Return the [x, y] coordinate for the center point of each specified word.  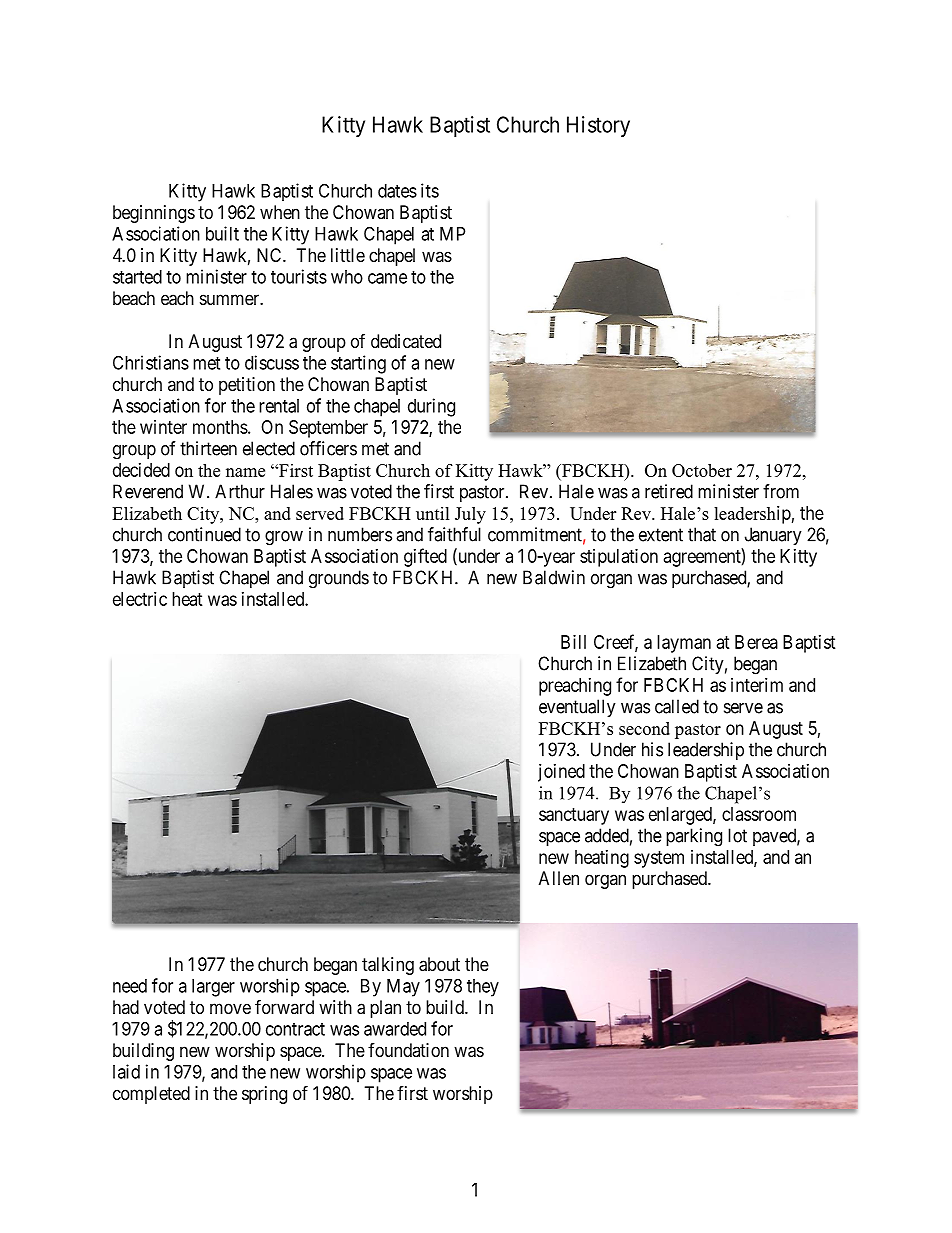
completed [151, 1095]
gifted [425, 557]
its [430, 190]
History [598, 126]
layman [684, 644]
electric [140, 599]
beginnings [154, 214]
